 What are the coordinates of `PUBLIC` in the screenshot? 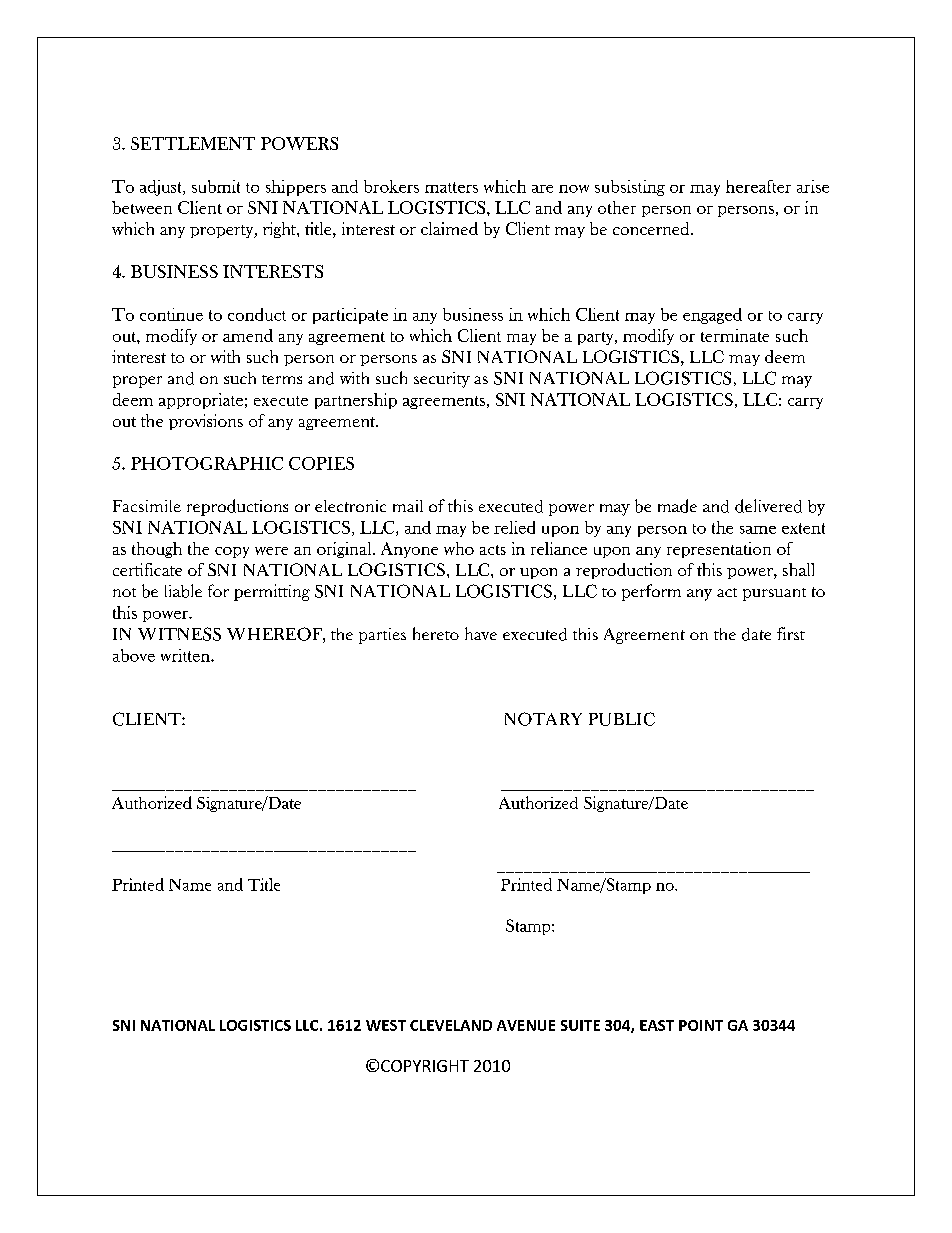 It's located at (622, 719).
